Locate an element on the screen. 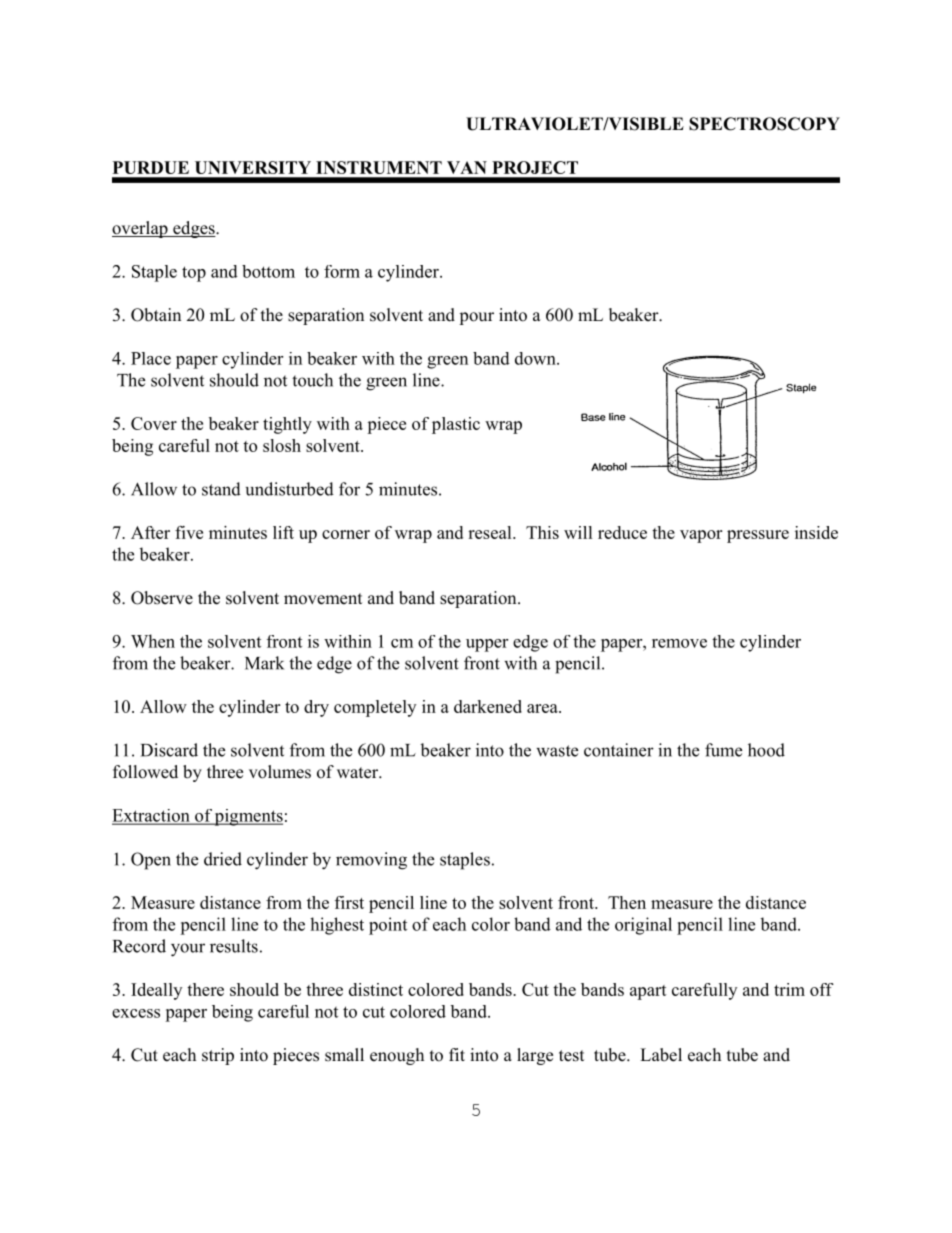  strip is located at coordinates (218, 1056).
